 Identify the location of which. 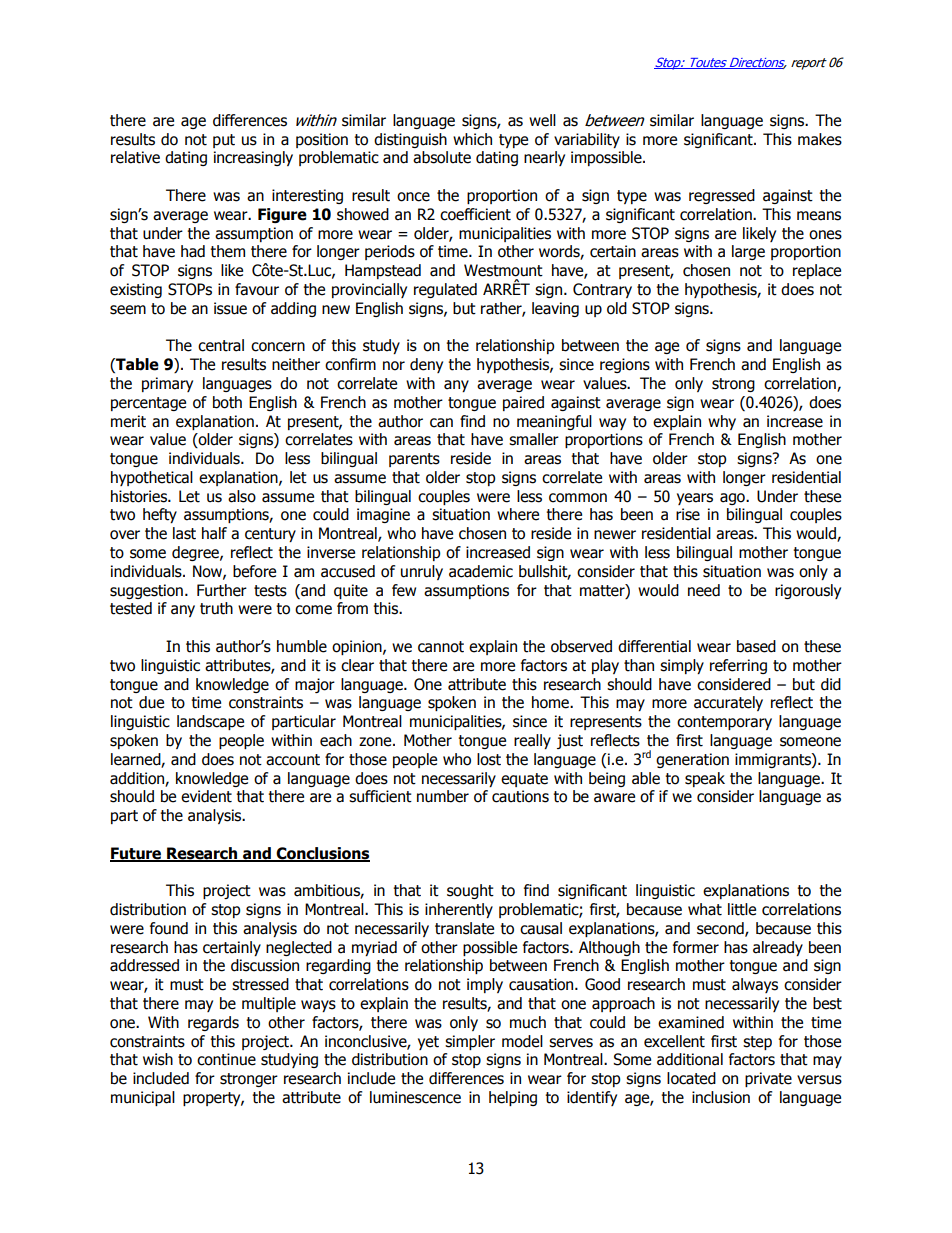
(472, 139).
